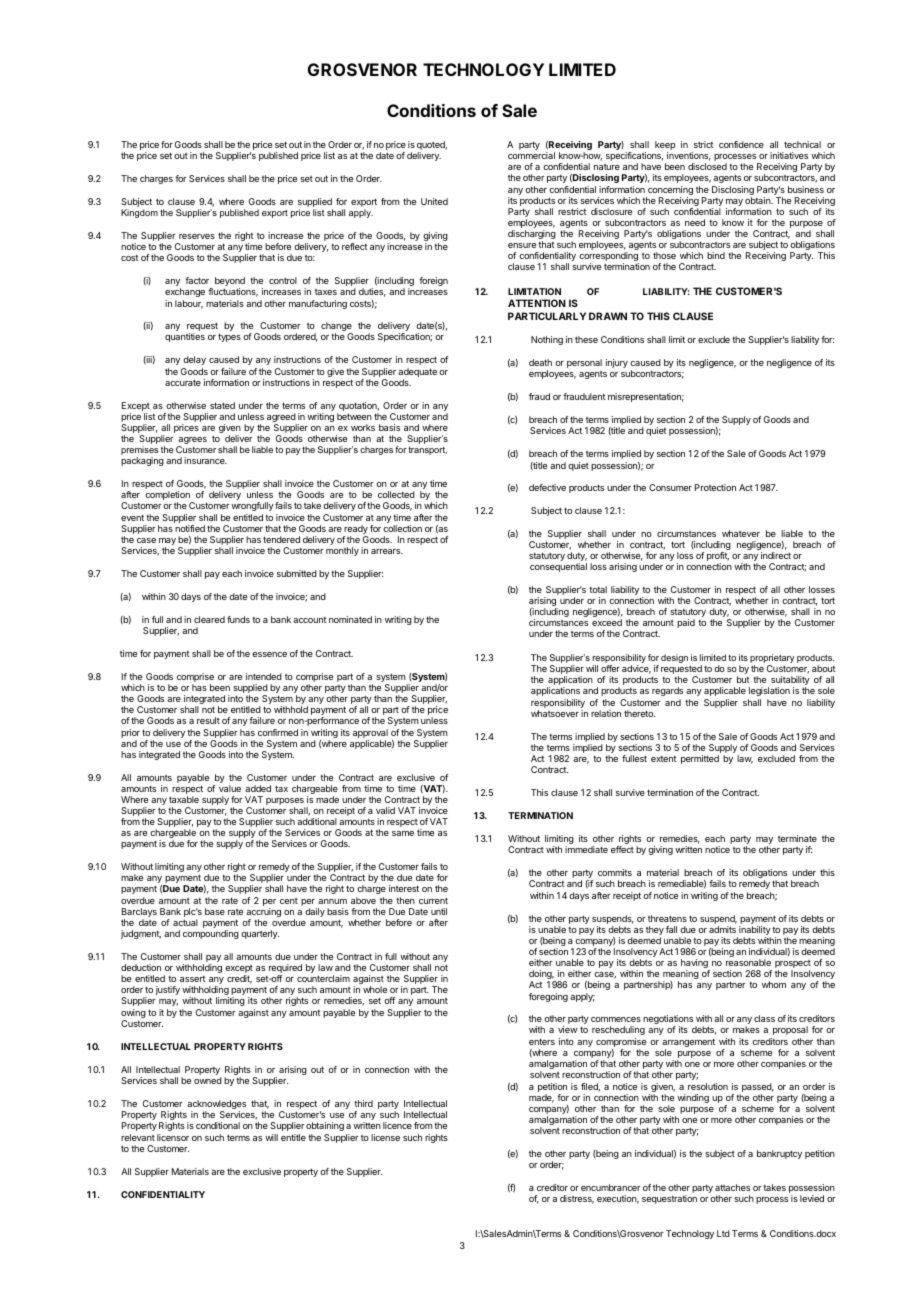 This screenshot has height=1308, width=924. Describe the element at coordinates (218, 1125) in the screenshot. I see `conditional` at that location.
